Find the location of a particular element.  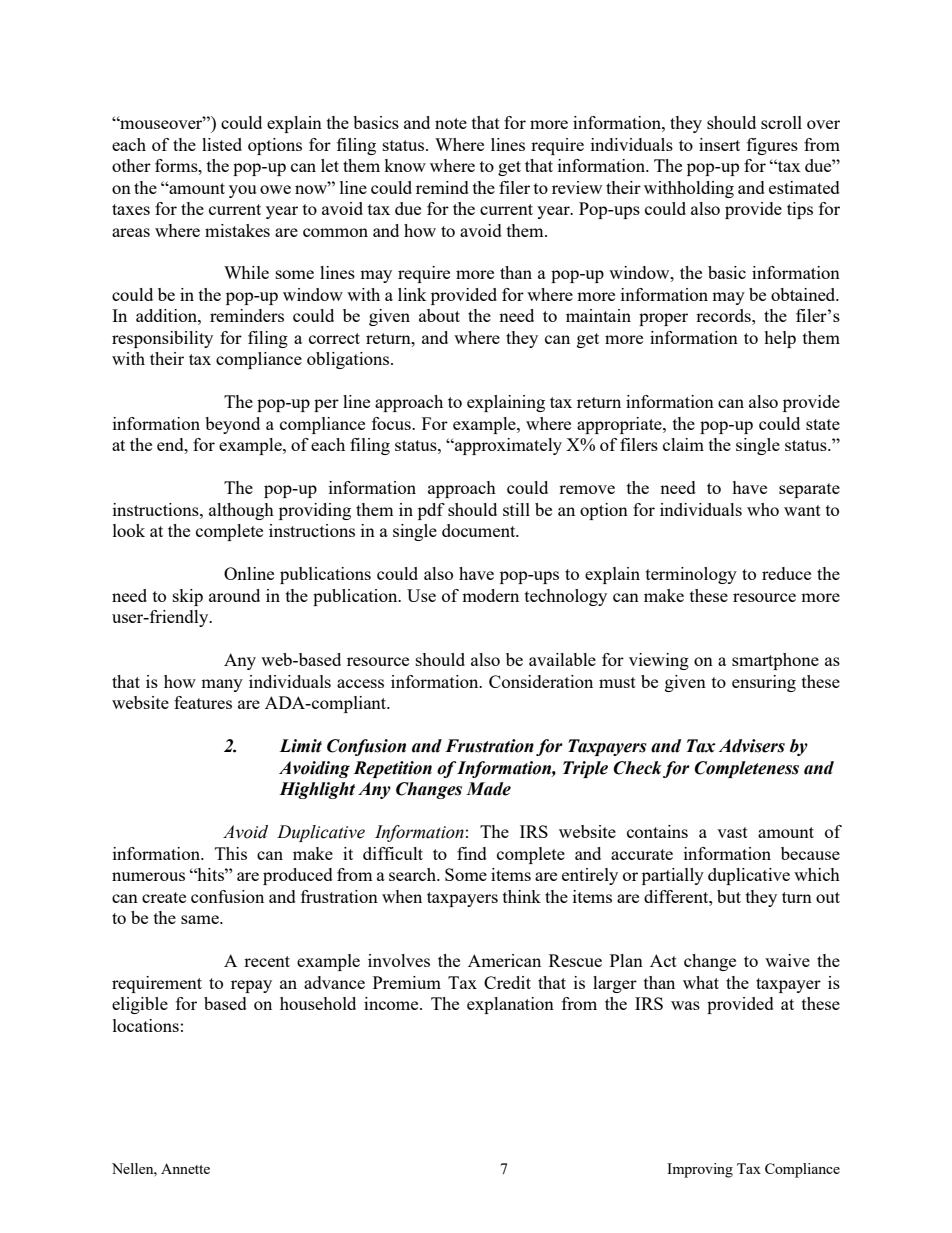

document is located at coordinates (480, 530).
